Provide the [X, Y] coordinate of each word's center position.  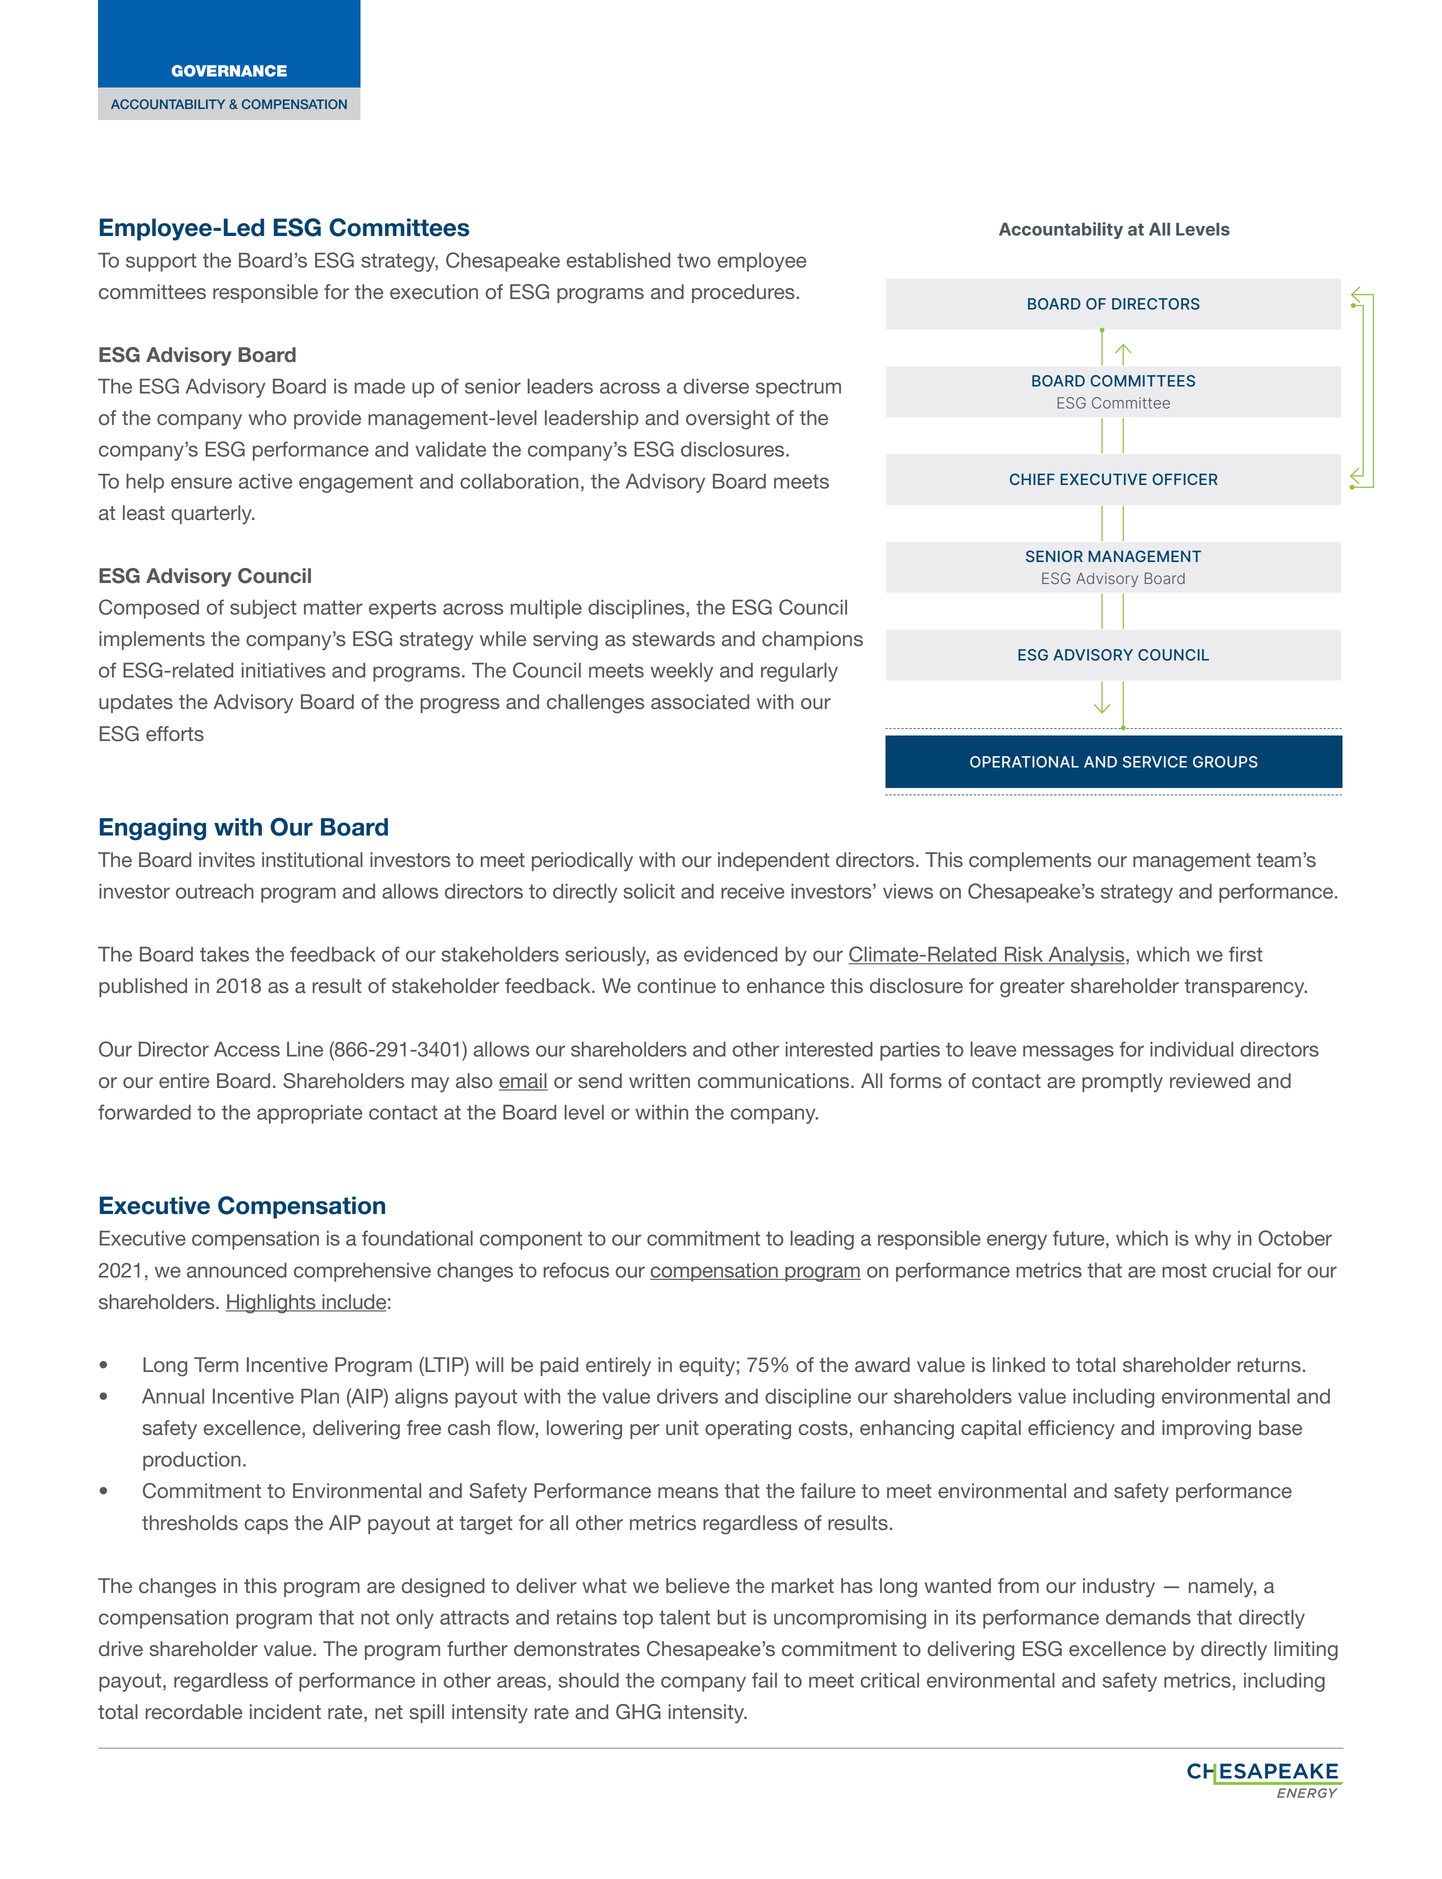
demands [1148, 1617]
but [731, 1617]
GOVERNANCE [229, 71]
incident [285, 1711]
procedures [744, 293]
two [694, 260]
